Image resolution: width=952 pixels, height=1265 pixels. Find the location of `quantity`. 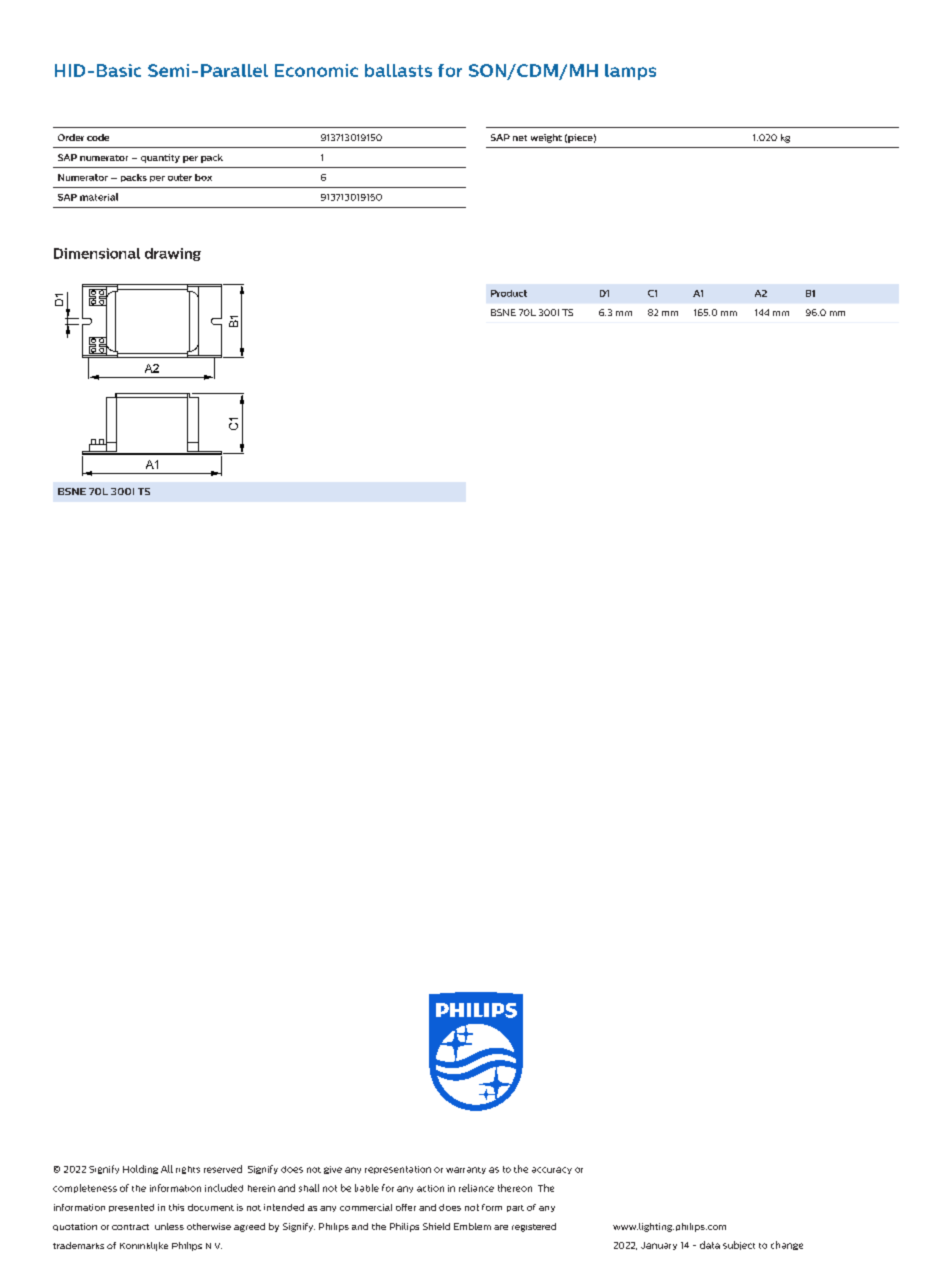

quantity is located at coordinates (160, 158).
